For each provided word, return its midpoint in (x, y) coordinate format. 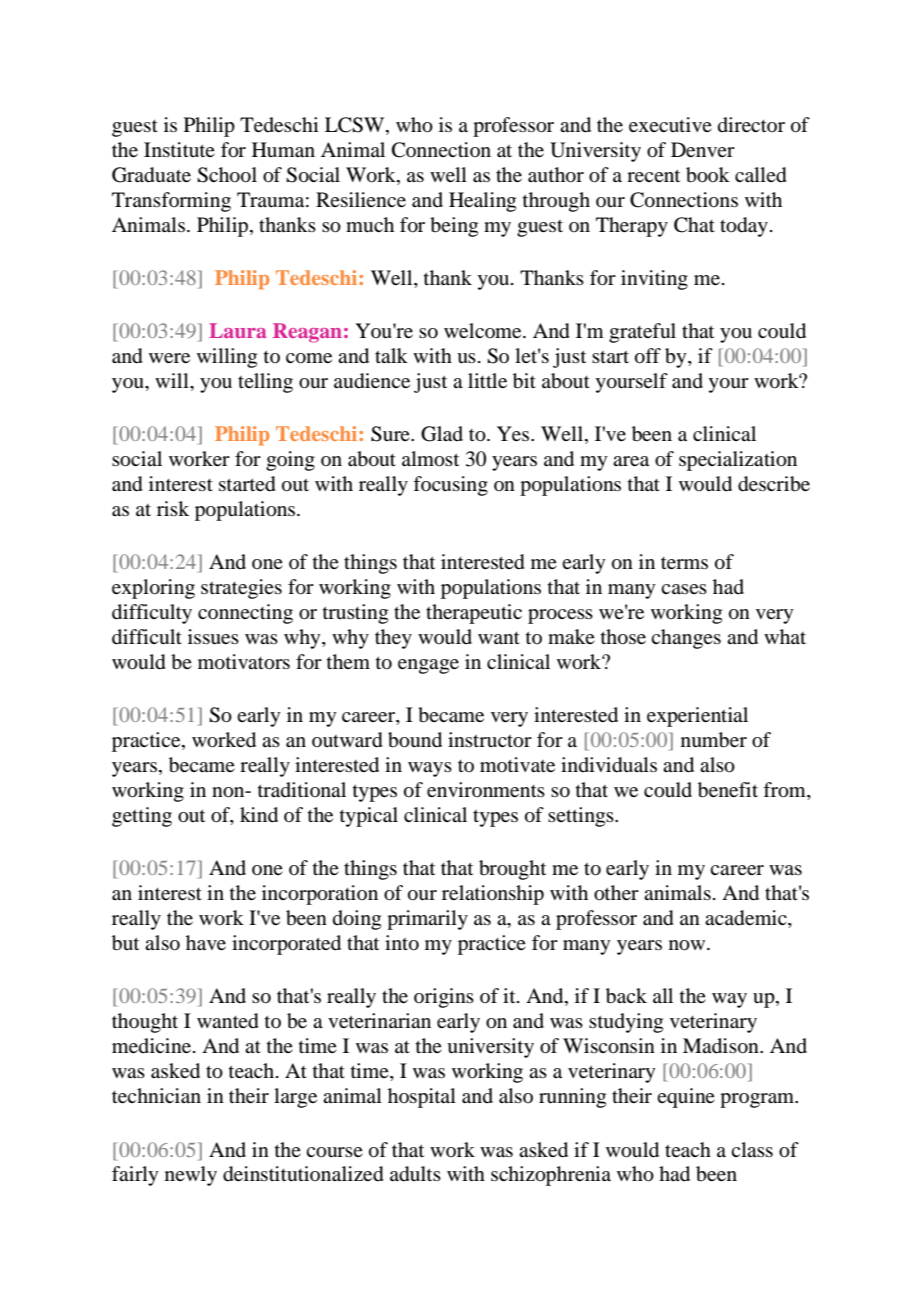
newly (191, 1176)
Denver (703, 149)
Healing (482, 202)
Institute (179, 149)
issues (213, 637)
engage (428, 666)
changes (686, 639)
